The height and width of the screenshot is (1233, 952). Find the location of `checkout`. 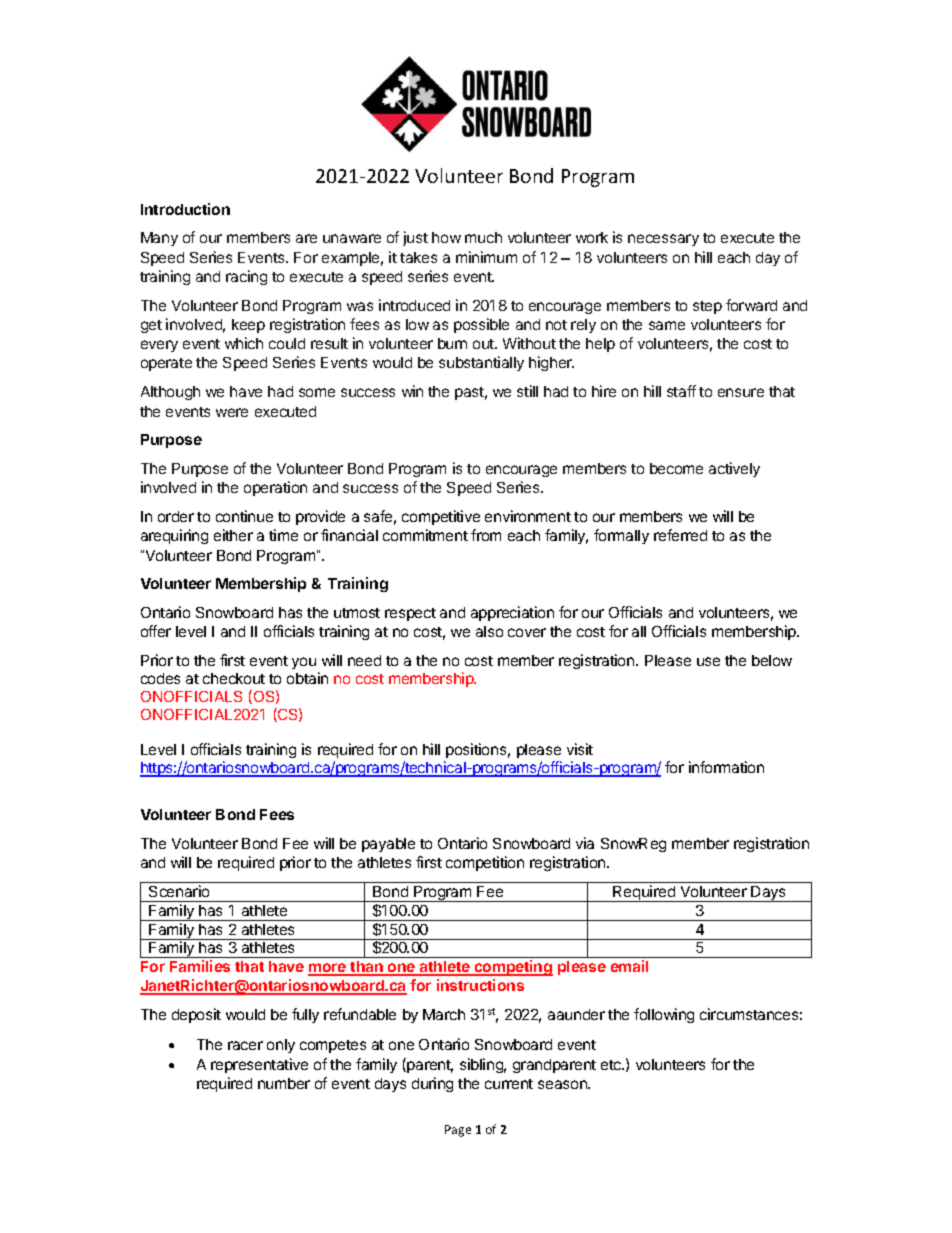

checkout is located at coordinates (234, 678).
